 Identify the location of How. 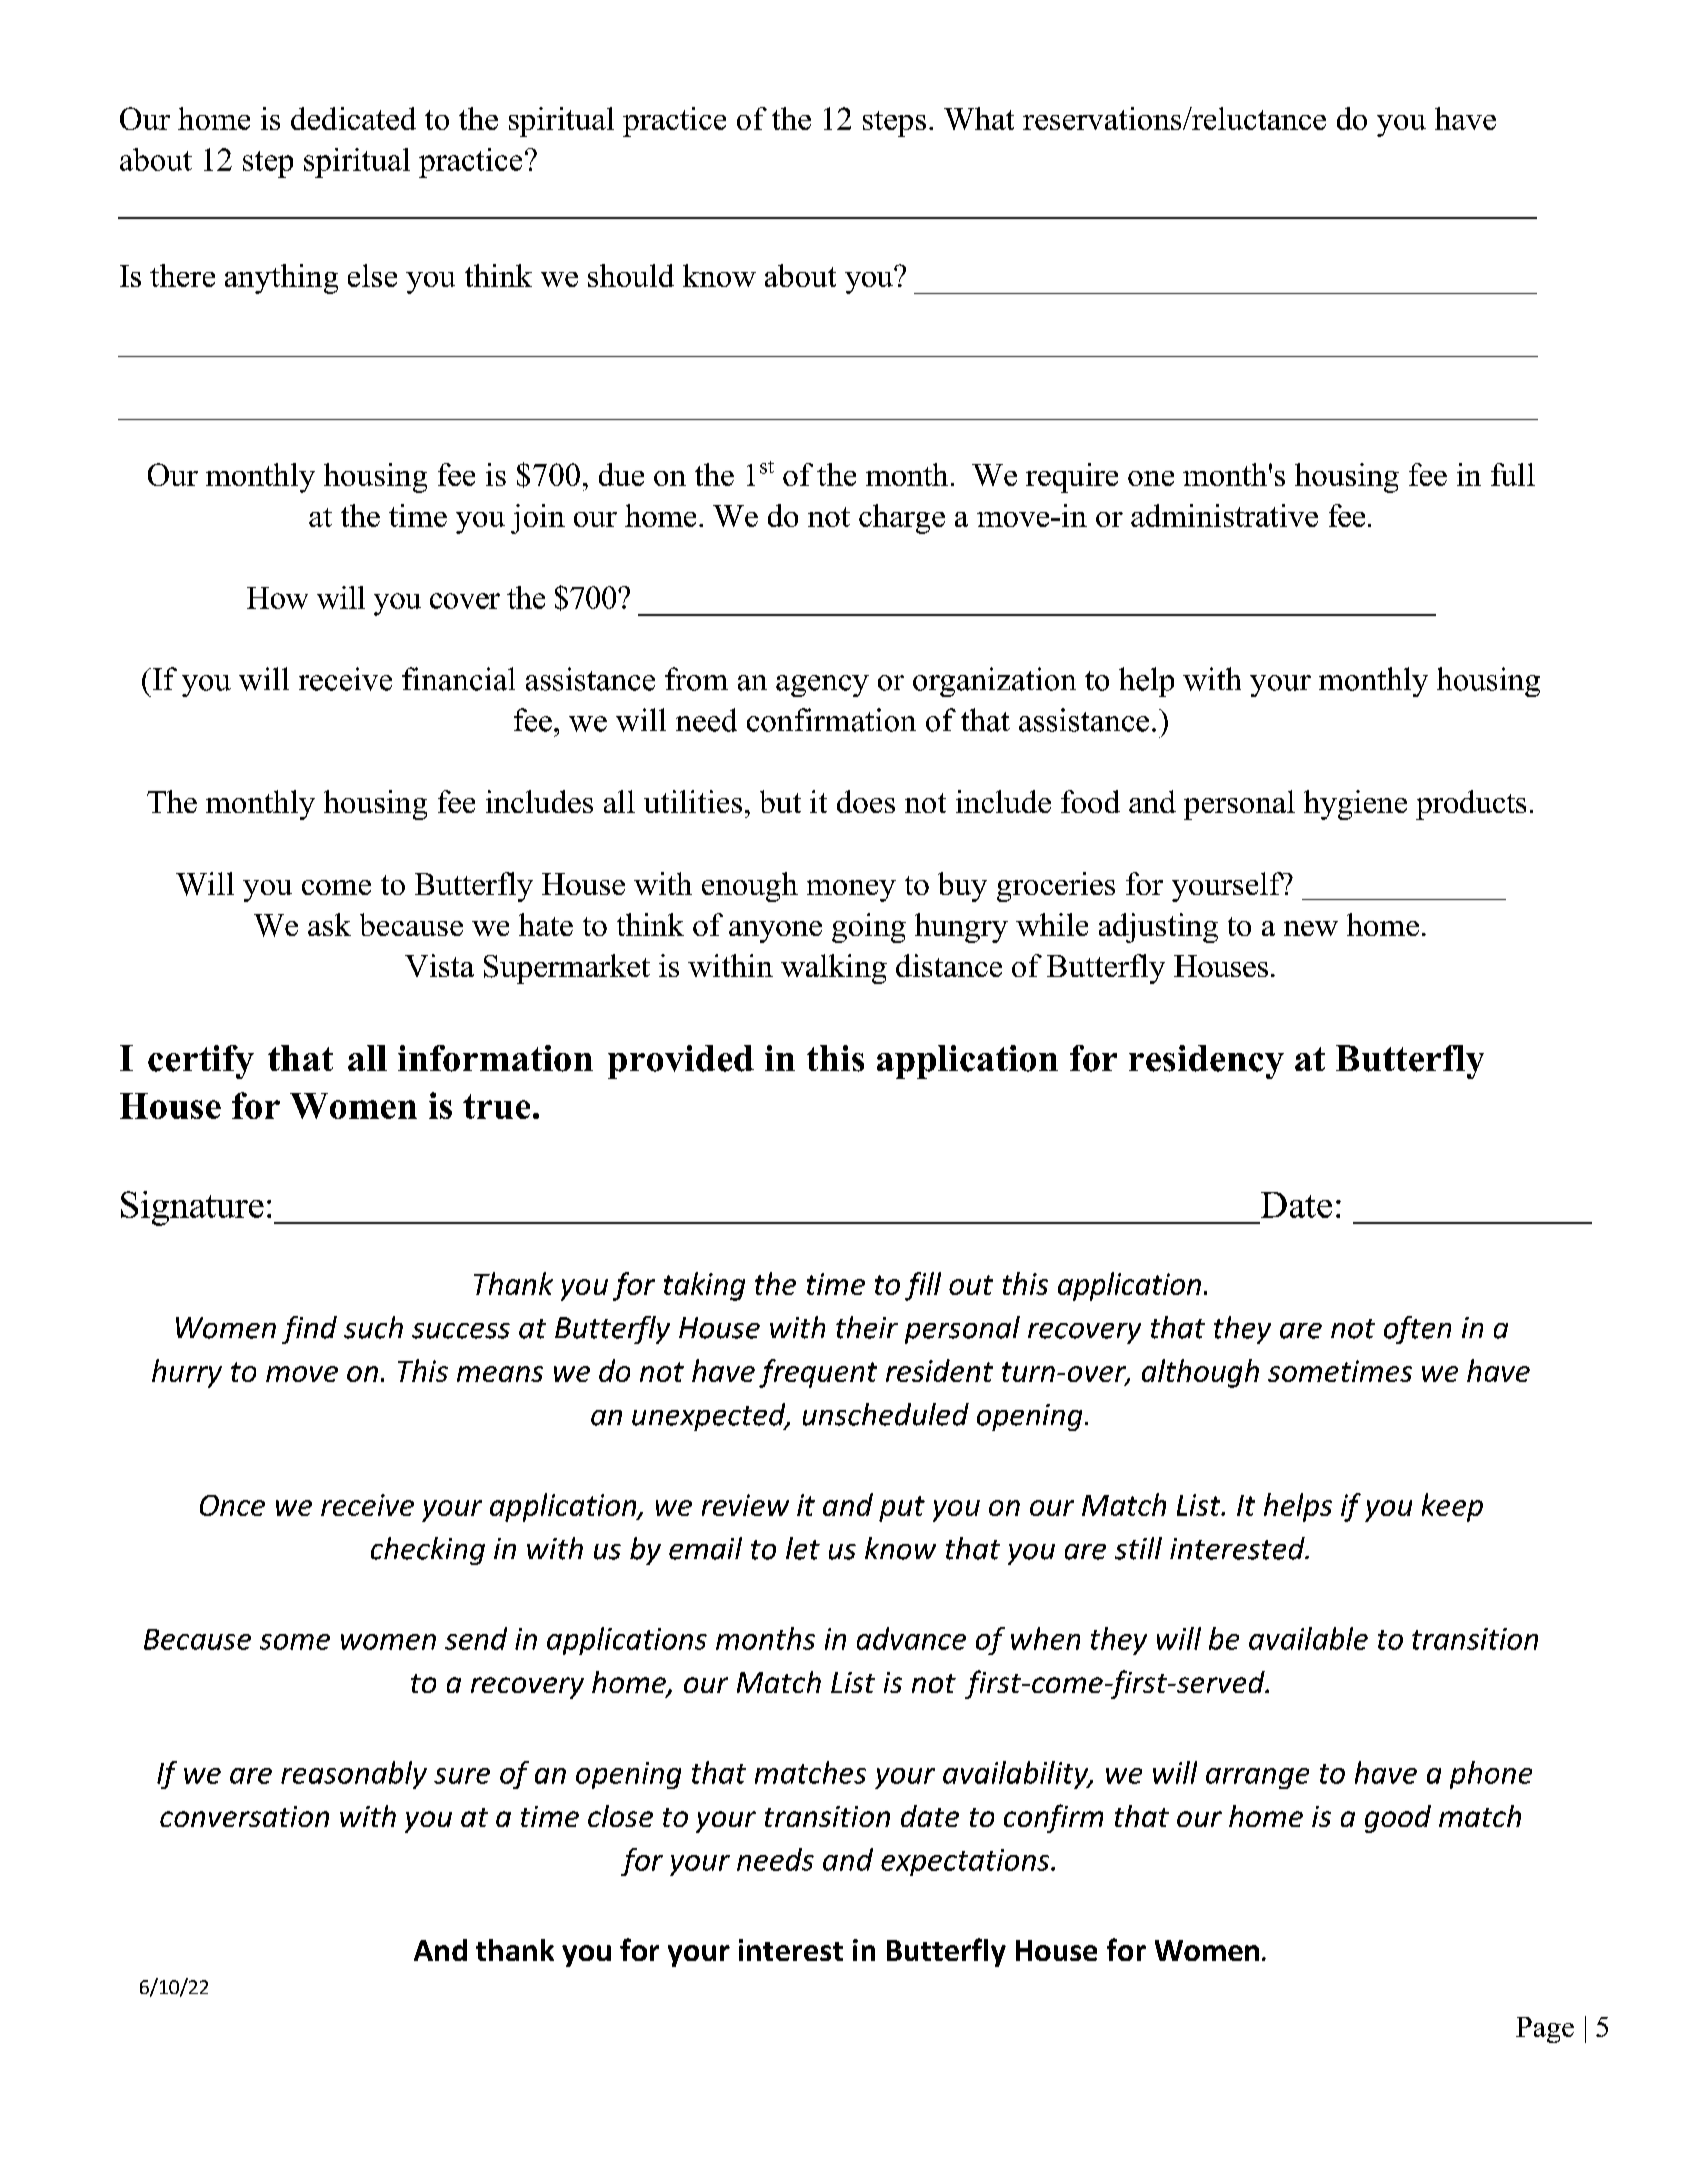
(277, 598).
